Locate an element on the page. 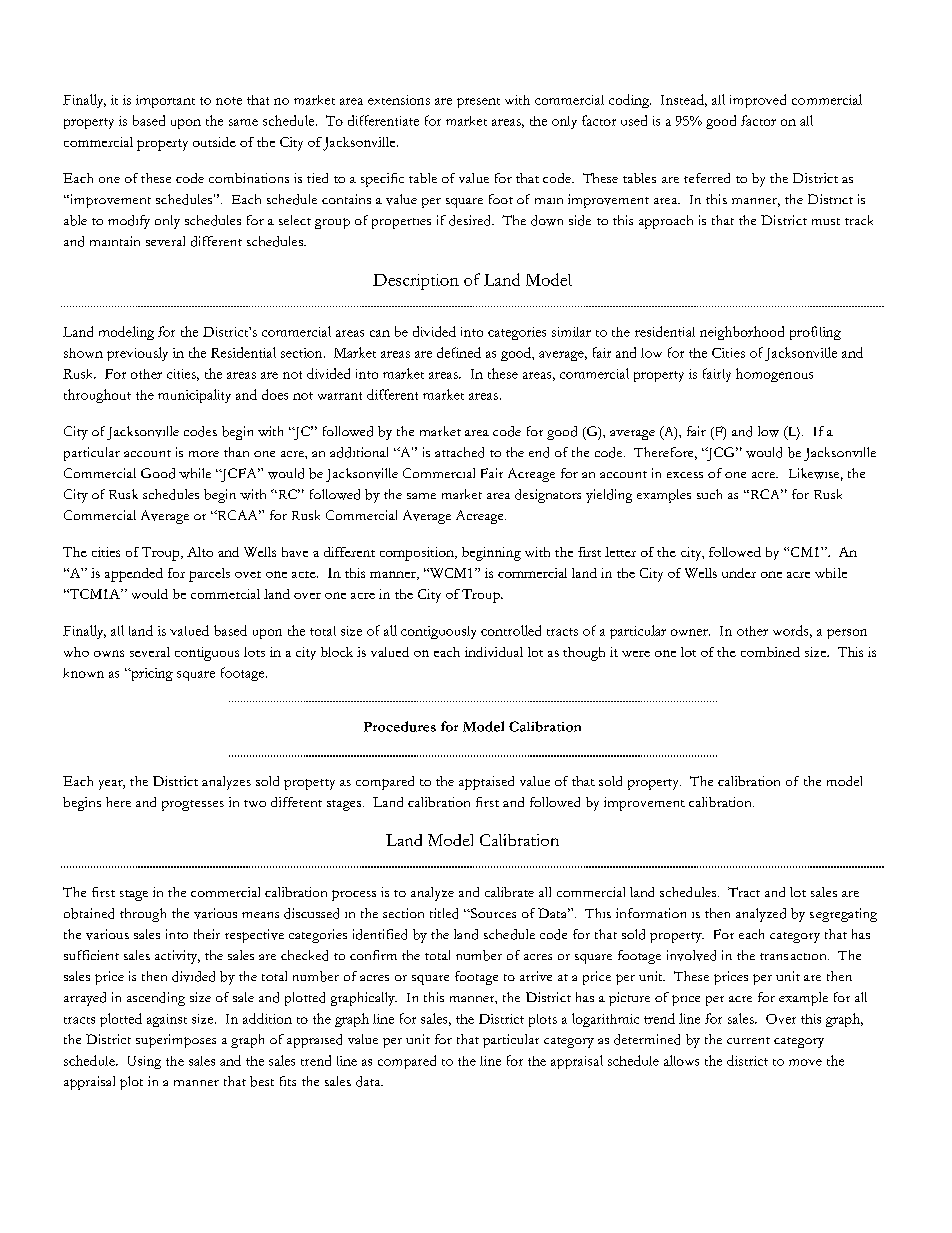 This image has height=1233, width=952. progresses is located at coordinates (193, 805).
